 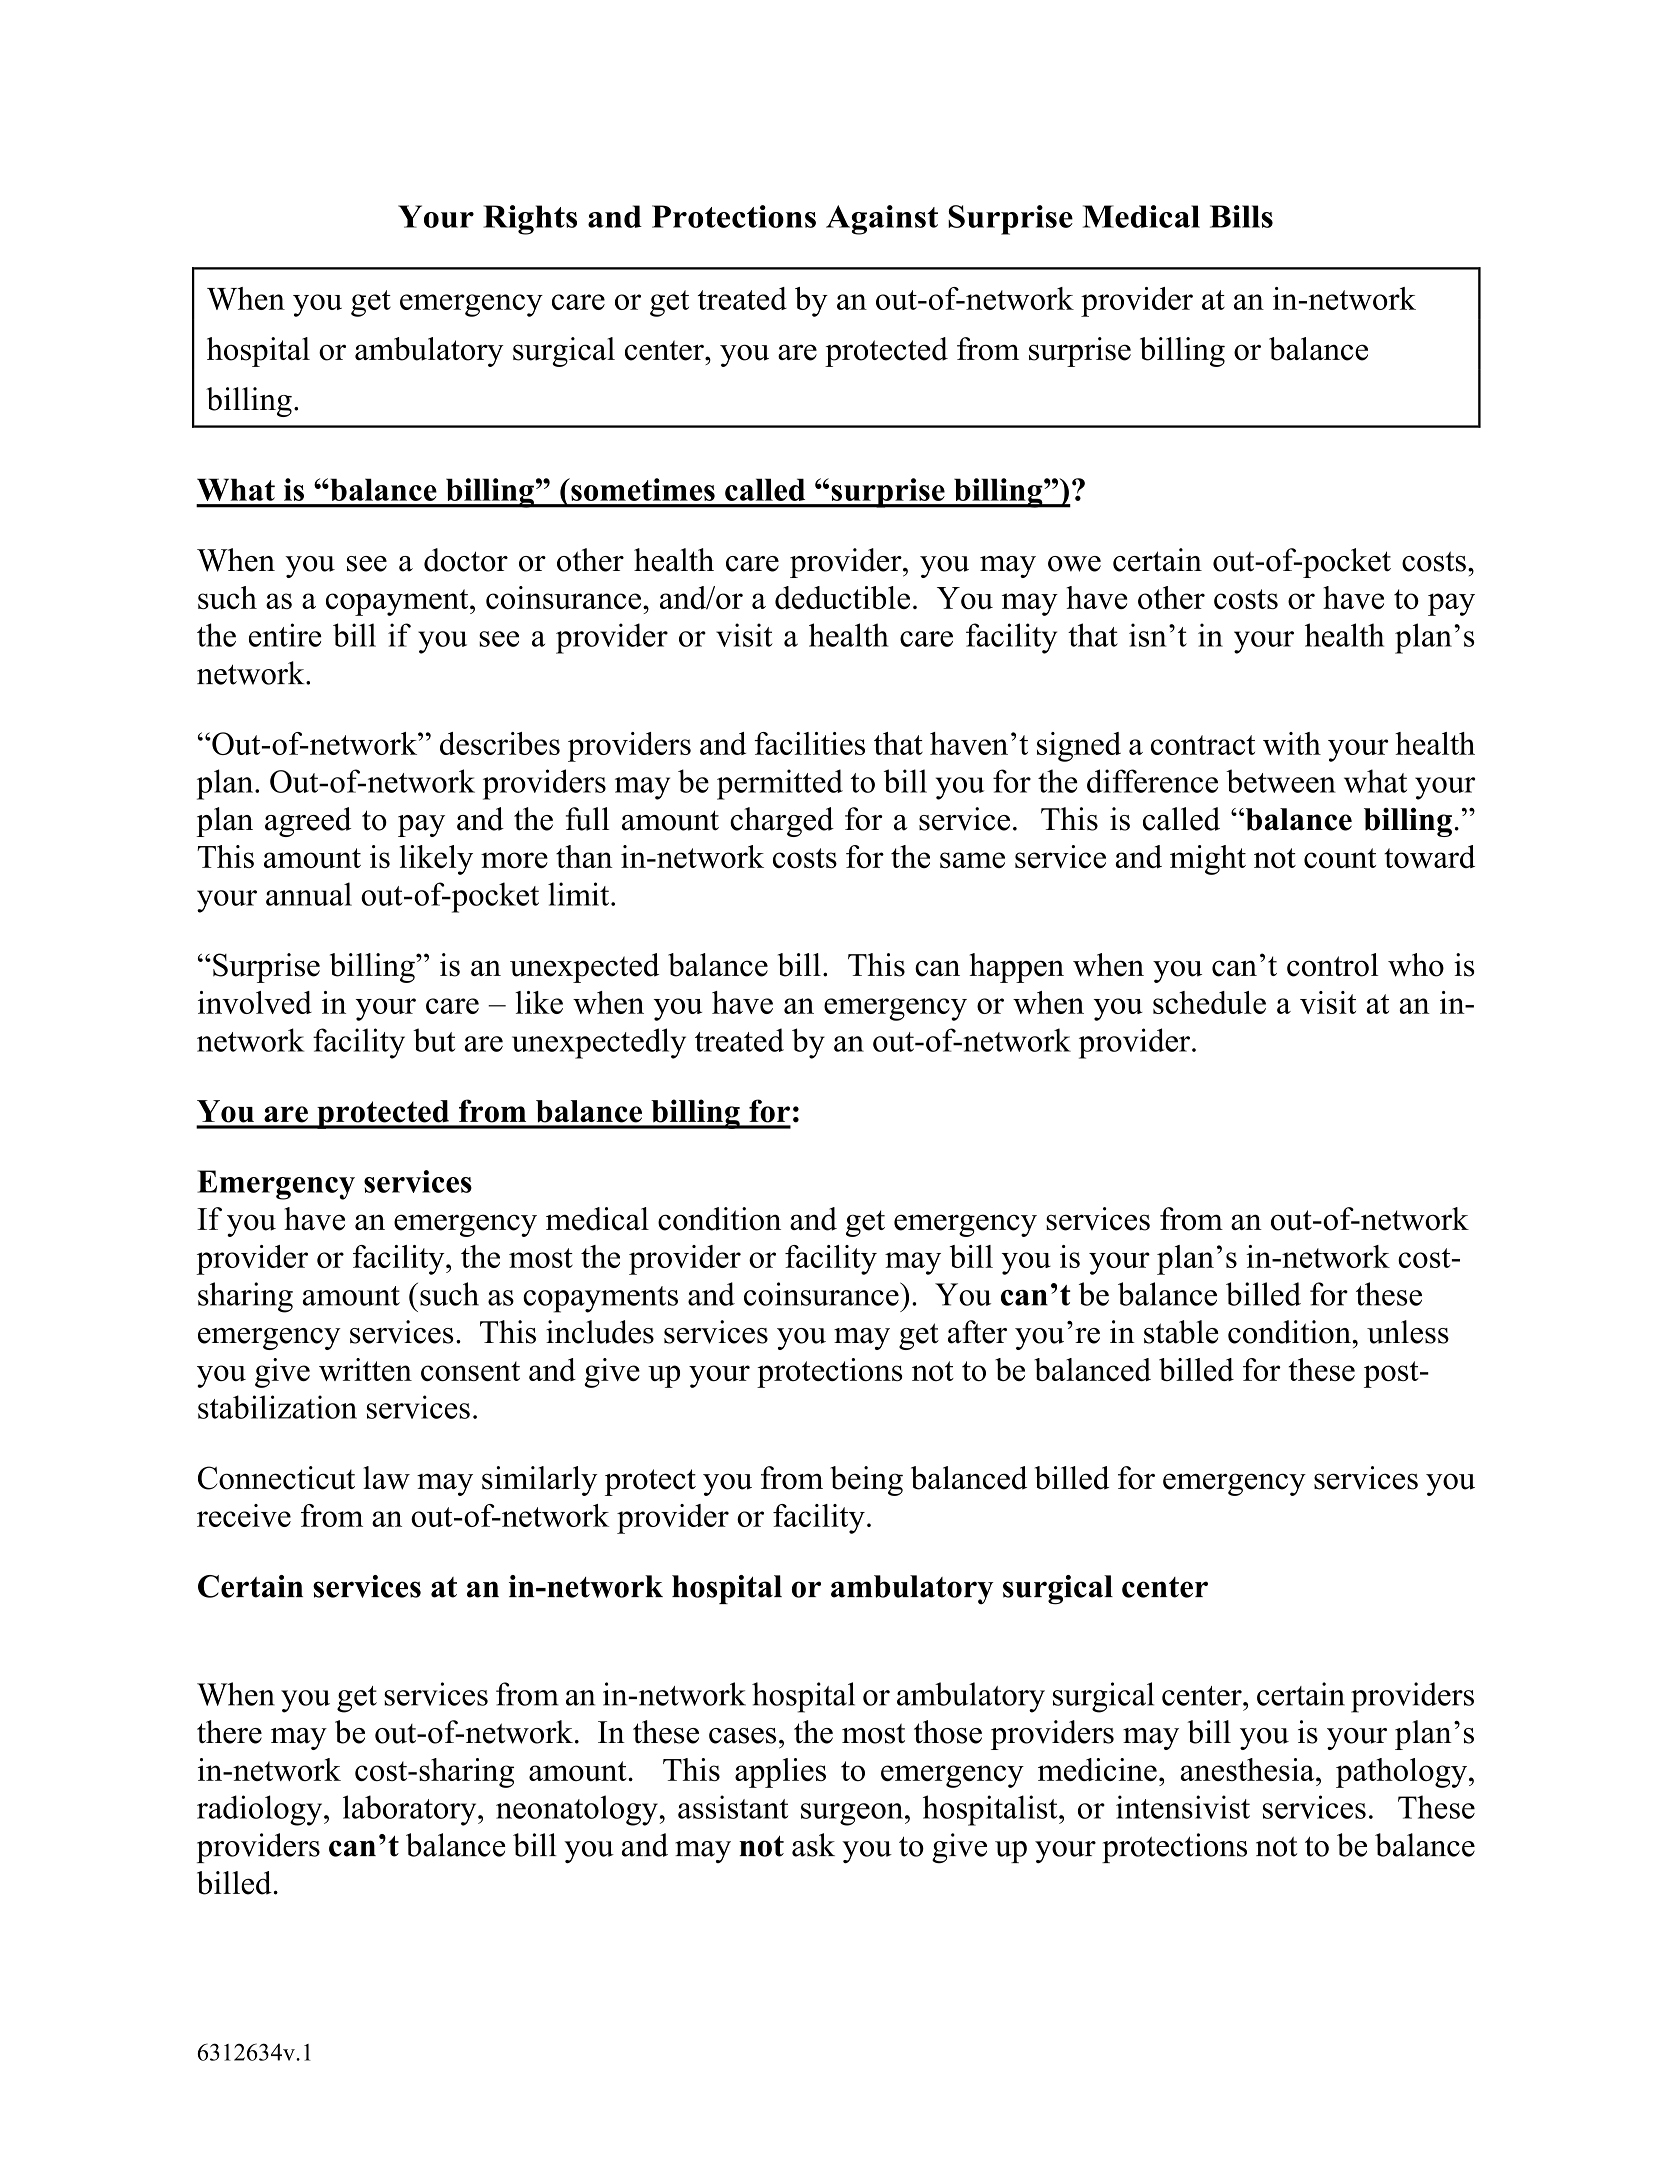 What do you see at coordinates (434, 1040) in the screenshot?
I see `but` at bounding box center [434, 1040].
